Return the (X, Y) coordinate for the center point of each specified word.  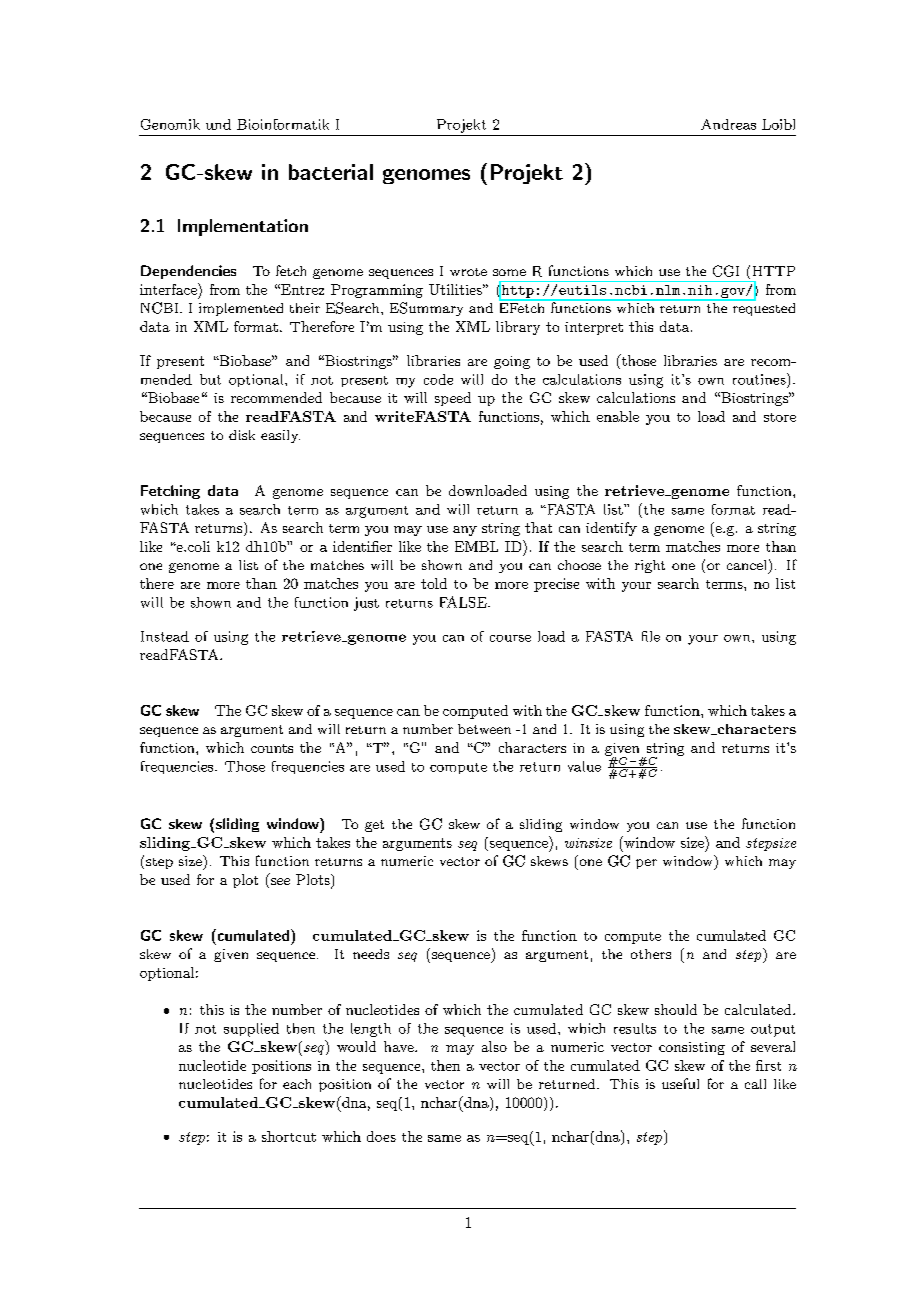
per (646, 864)
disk (242, 435)
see (279, 883)
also (494, 1046)
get (374, 826)
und (218, 124)
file (651, 636)
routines (759, 379)
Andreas (728, 124)
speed (453, 399)
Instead (165, 636)
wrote (468, 272)
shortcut (289, 1136)
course (510, 638)
